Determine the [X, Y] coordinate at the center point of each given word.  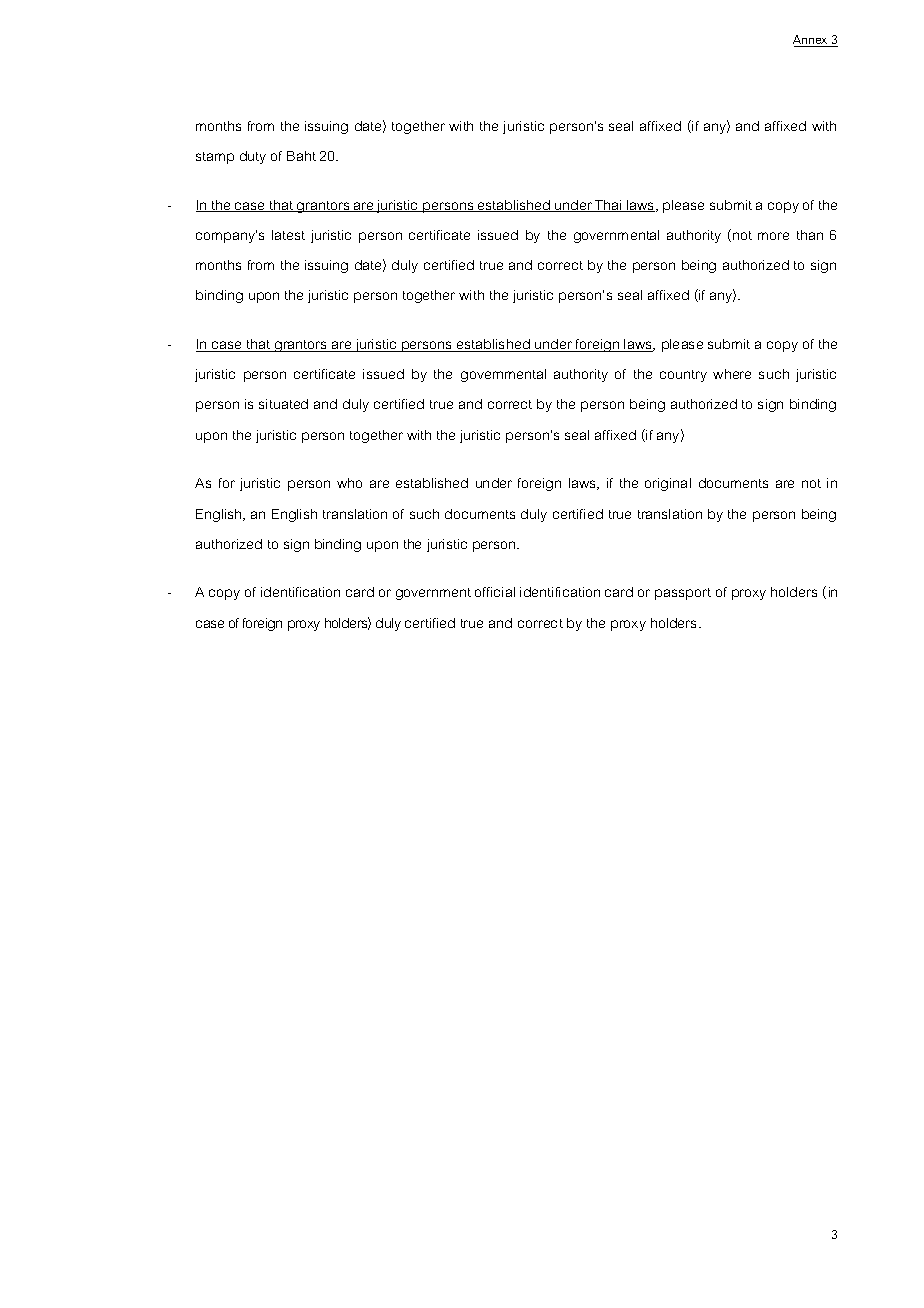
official [495, 592]
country [683, 376]
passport [683, 594]
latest [288, 235]
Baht [301, 156]
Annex [811, 41]
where [732, 374]
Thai [609, 206]
